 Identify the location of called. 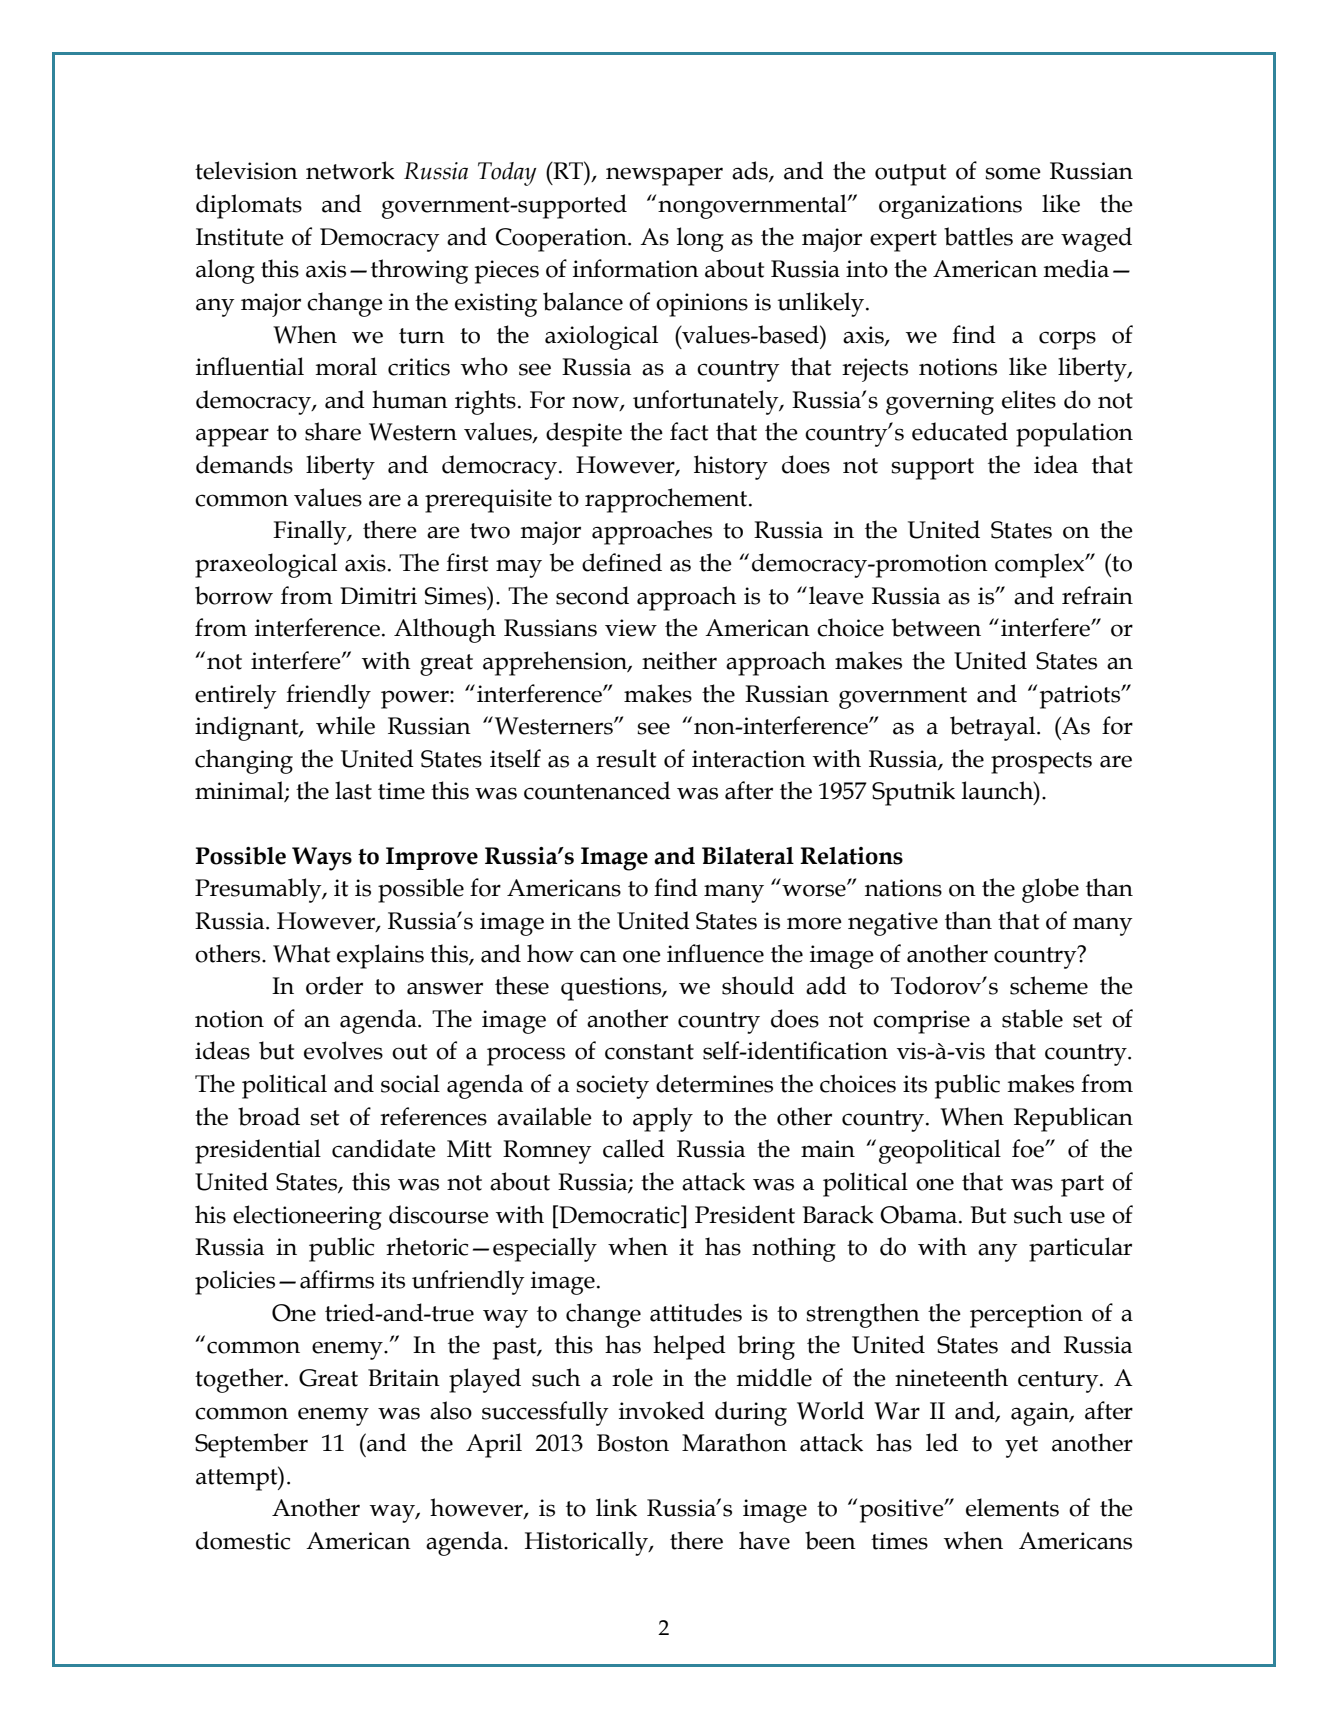
(634, 1148).
